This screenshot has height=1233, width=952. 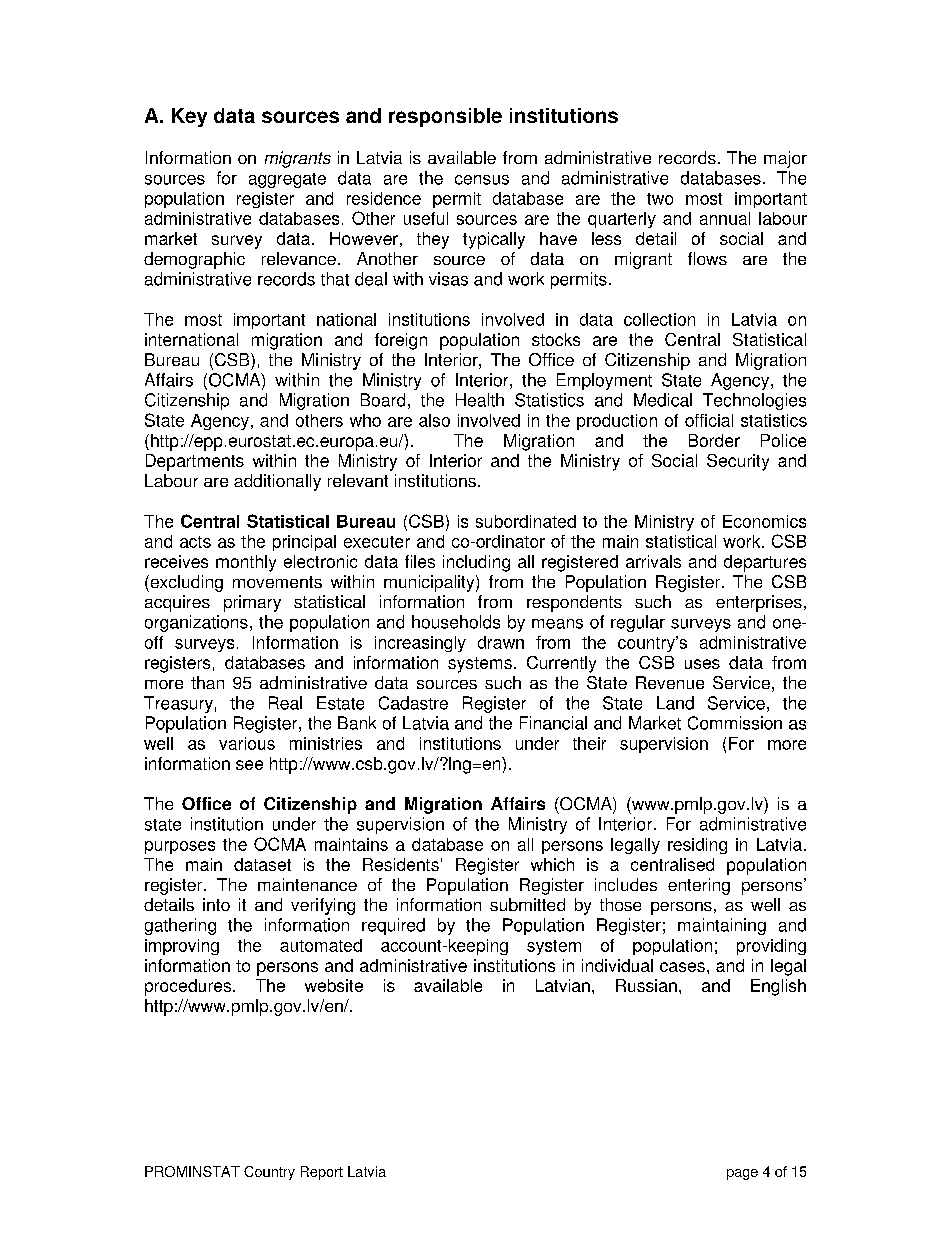 I want to click on departures, so click(x=765, y=563).
